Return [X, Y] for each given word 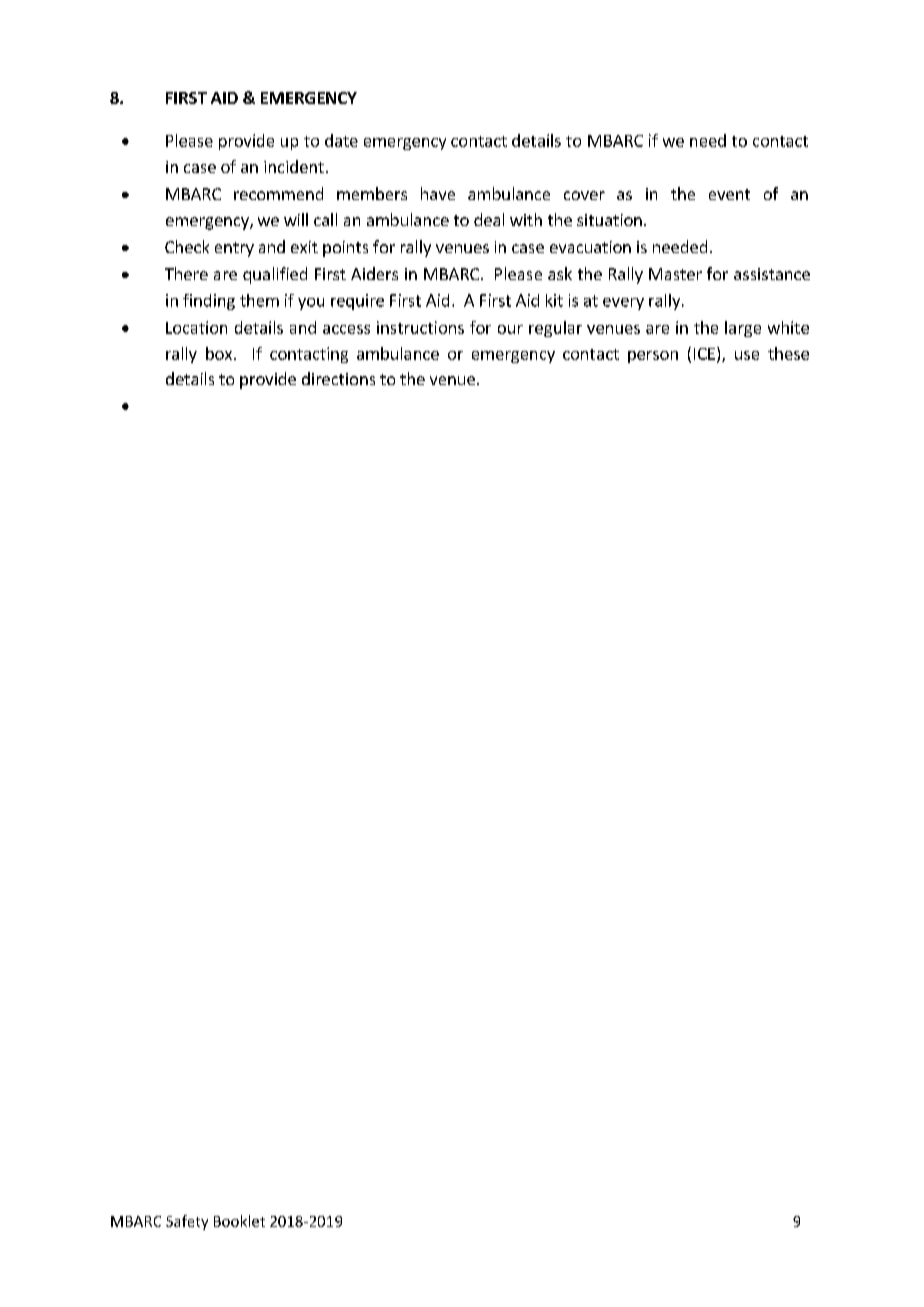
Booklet [239, 1221]
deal [489, 219]
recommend [278, 193]
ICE [704, 354]
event [729, 194]
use [747, 355]
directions [338, 378]
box [219, 353]
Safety [187, 1222]
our [510, 329]
